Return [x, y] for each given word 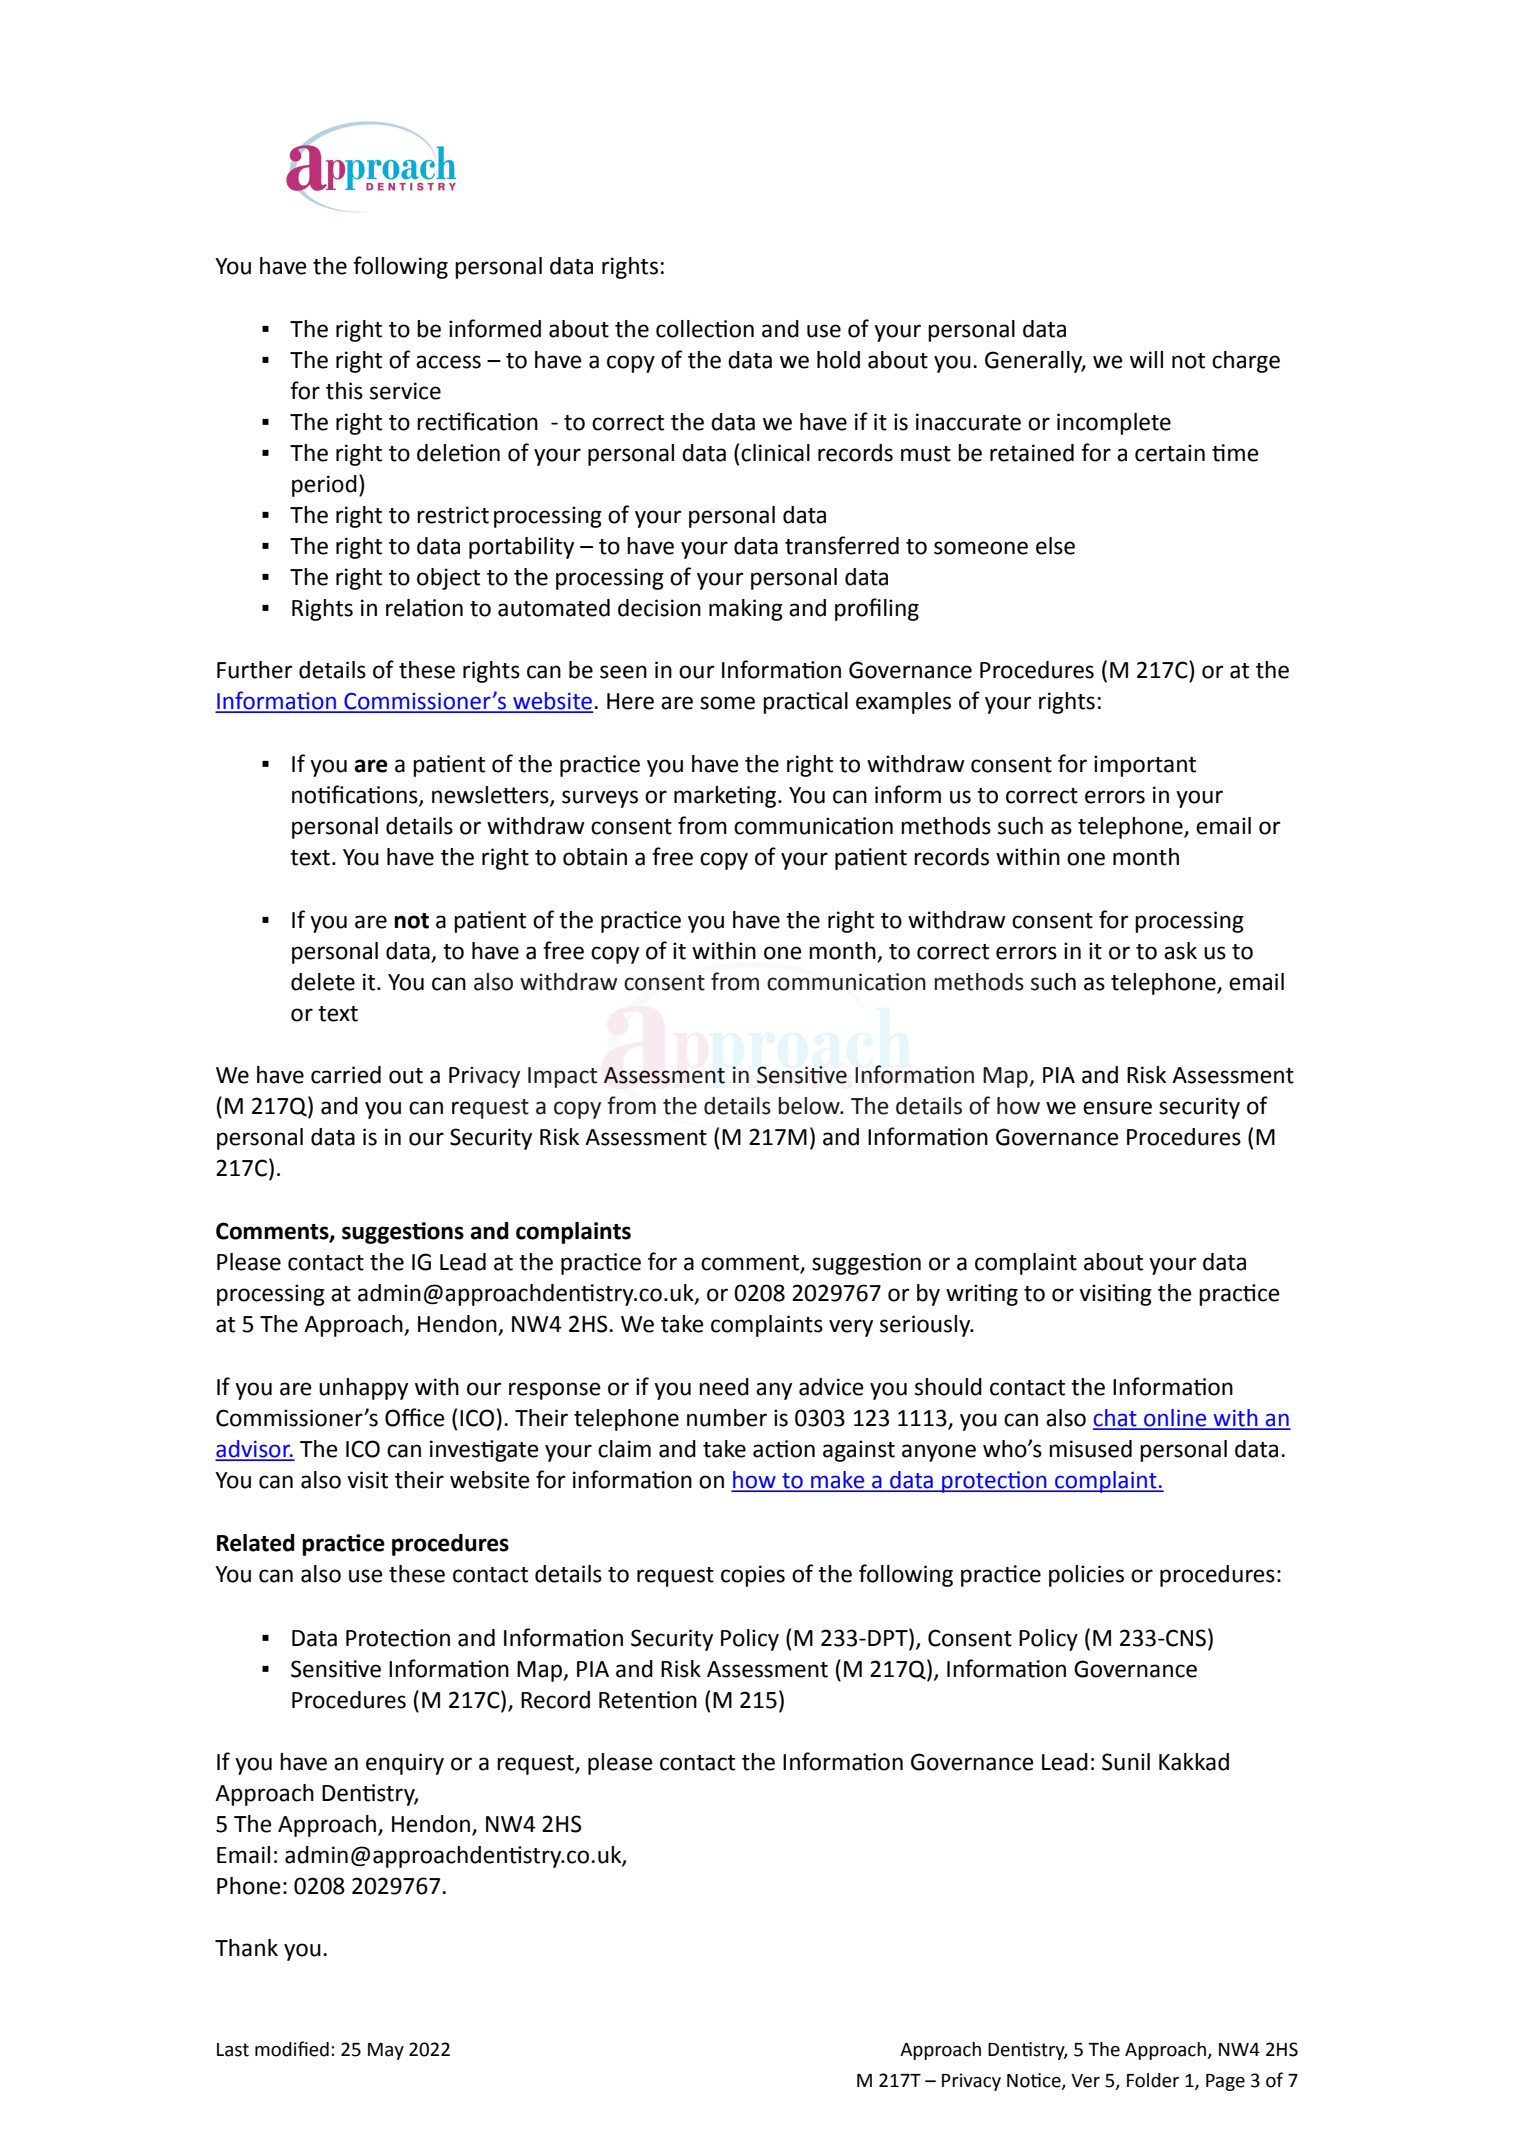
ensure [1117, 1108]
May [386, 2051]
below [810, 1106]
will [1146, 359]
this [344, 391]
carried [346, 1075]
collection [705, 329]
